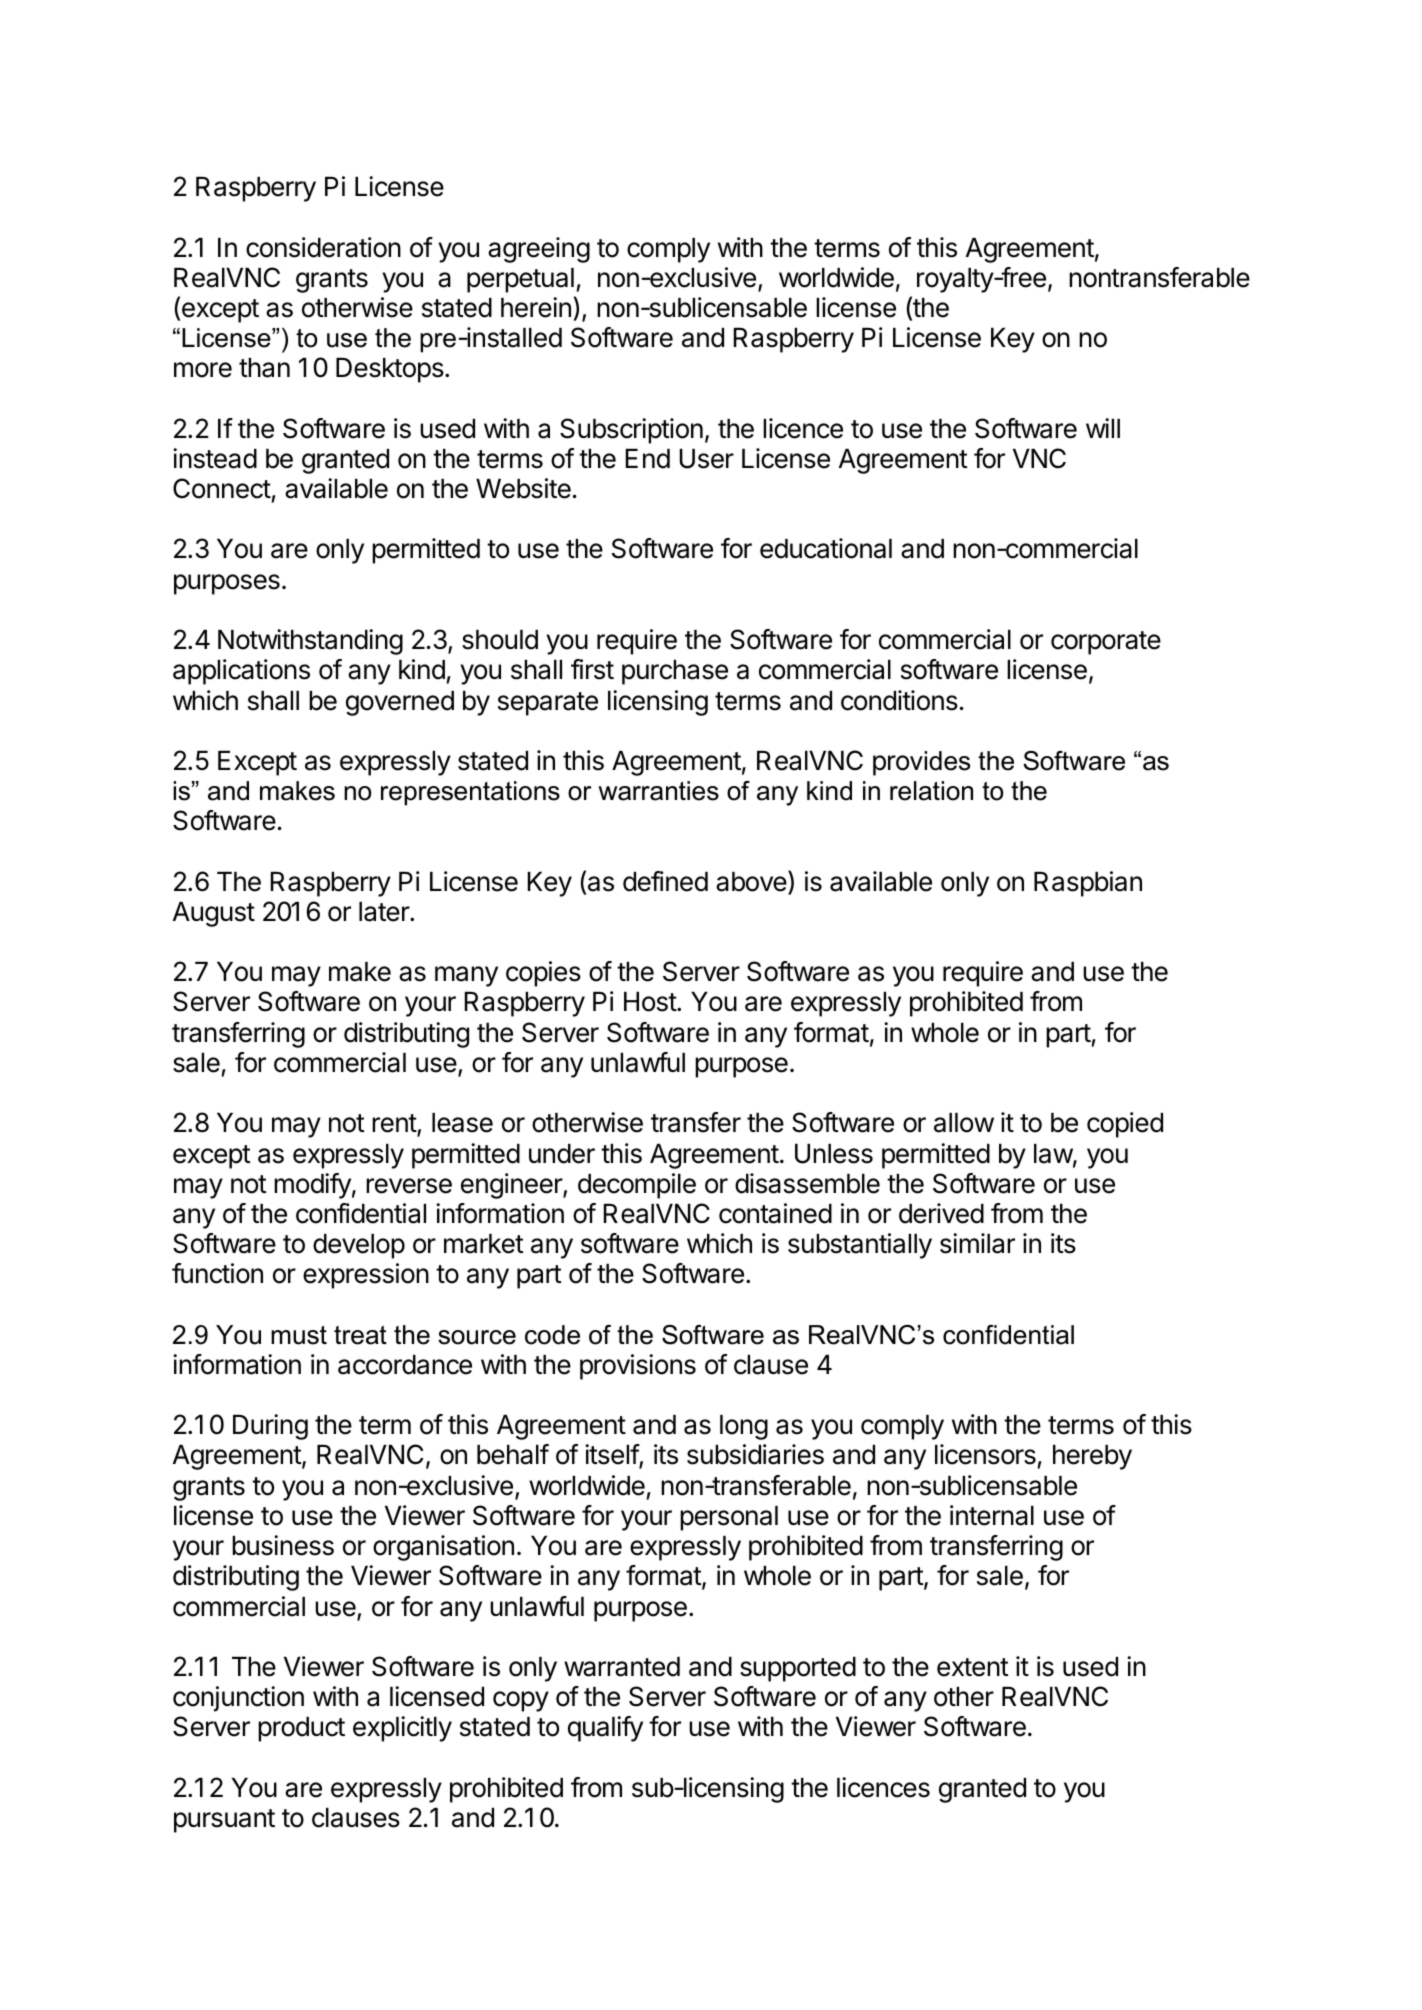  I want to click on warranties, so click(658, 791).
